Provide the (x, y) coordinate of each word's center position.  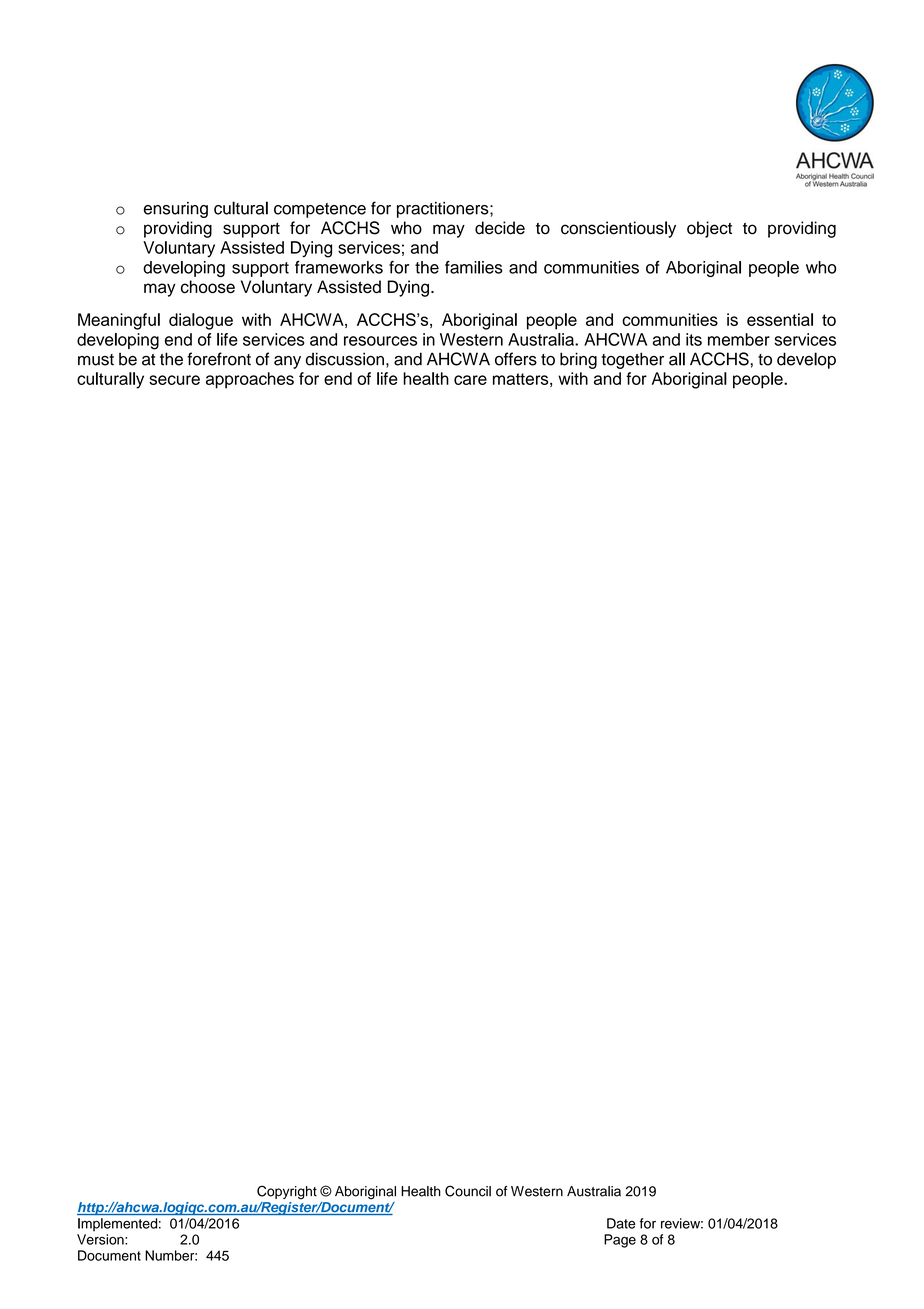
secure (174, 380)
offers (516, 359)
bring (578, 360)
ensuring (176, 210)
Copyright (287, 1192)
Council (468, 1191)
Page (620, 1241)
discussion (345, 359)
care (470, 380)
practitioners (444, 210)
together (633, 360)
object (709, 229)
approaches (250, 380)
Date (621, 1223)
